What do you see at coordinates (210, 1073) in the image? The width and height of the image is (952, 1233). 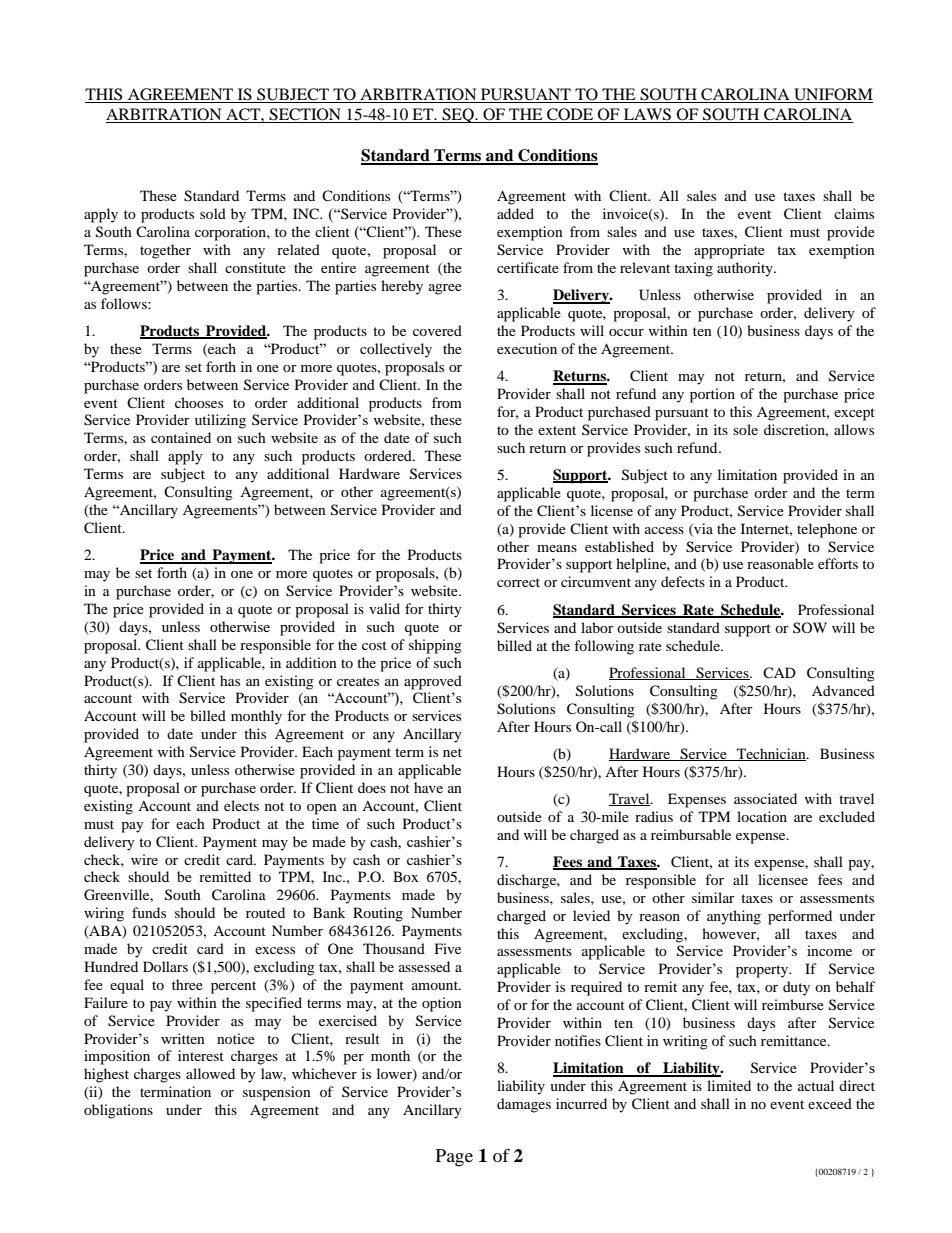 I see `allowed` at bounding box center [210, 1073].
